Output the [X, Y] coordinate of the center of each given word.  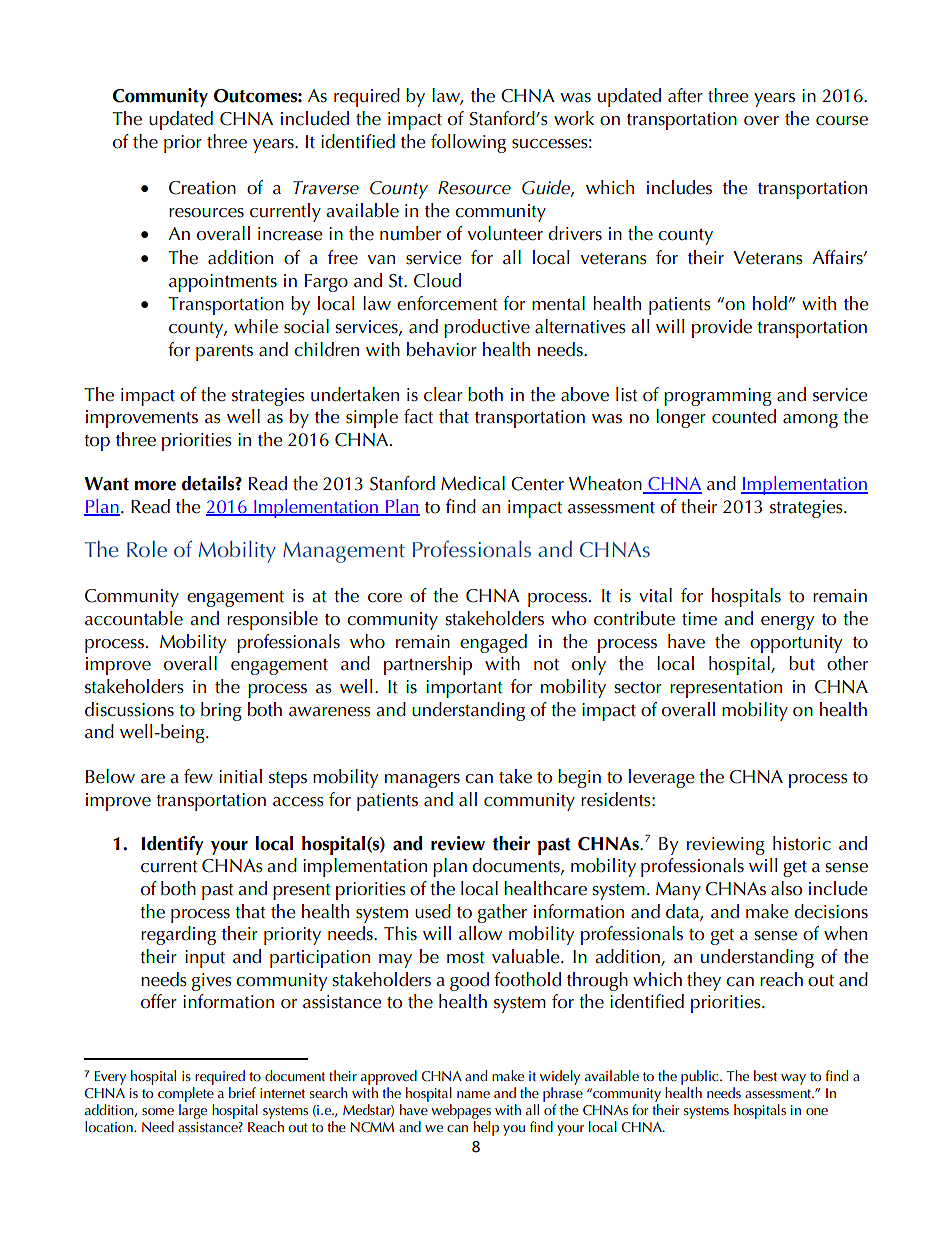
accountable [134, 618]
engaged [493, 643]
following [468, 143]
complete [186, 1094]
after [685, 95]
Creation [202, 188]
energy [787, 623]
